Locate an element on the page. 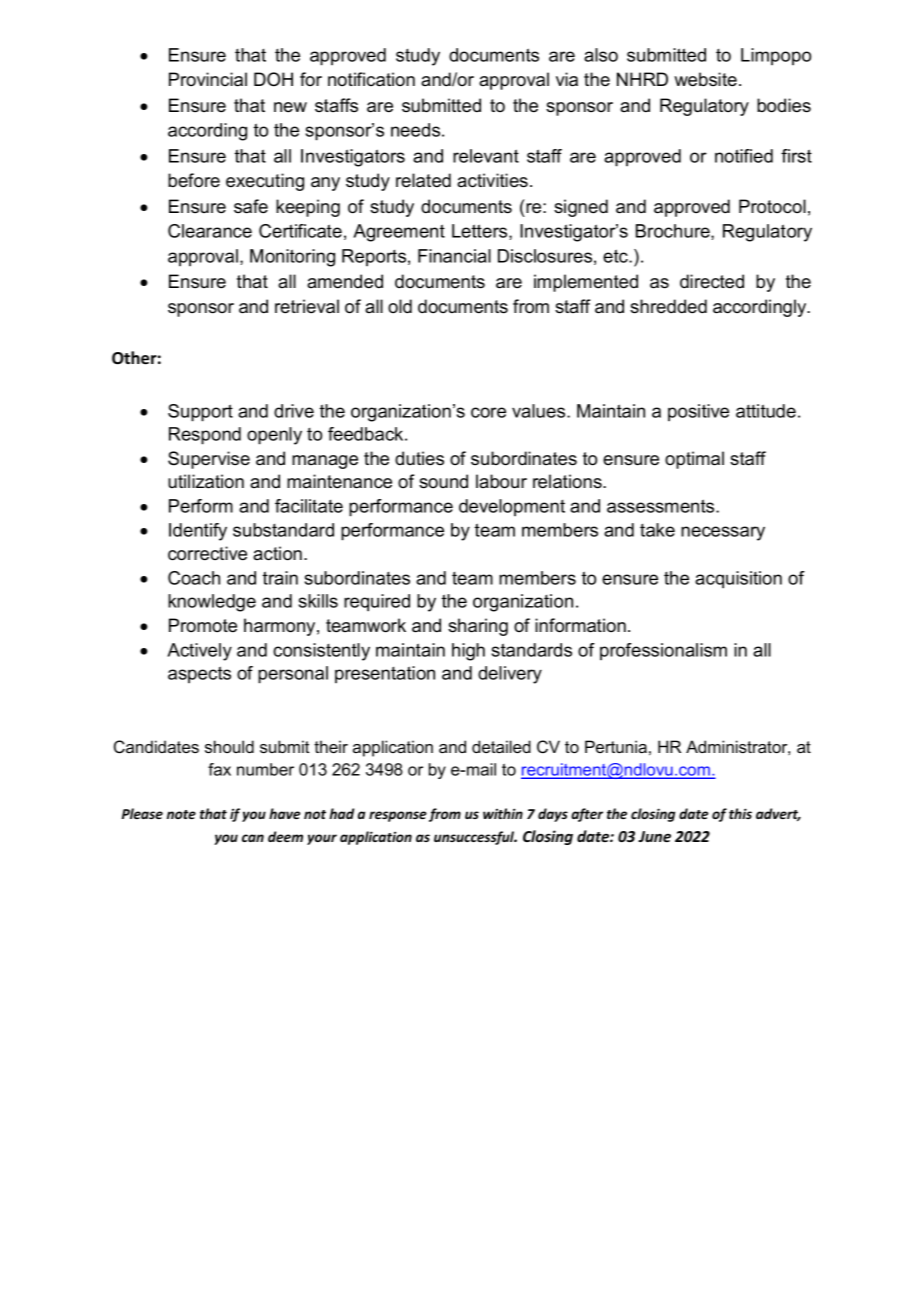  directed is located at coordinates (712, 281).
